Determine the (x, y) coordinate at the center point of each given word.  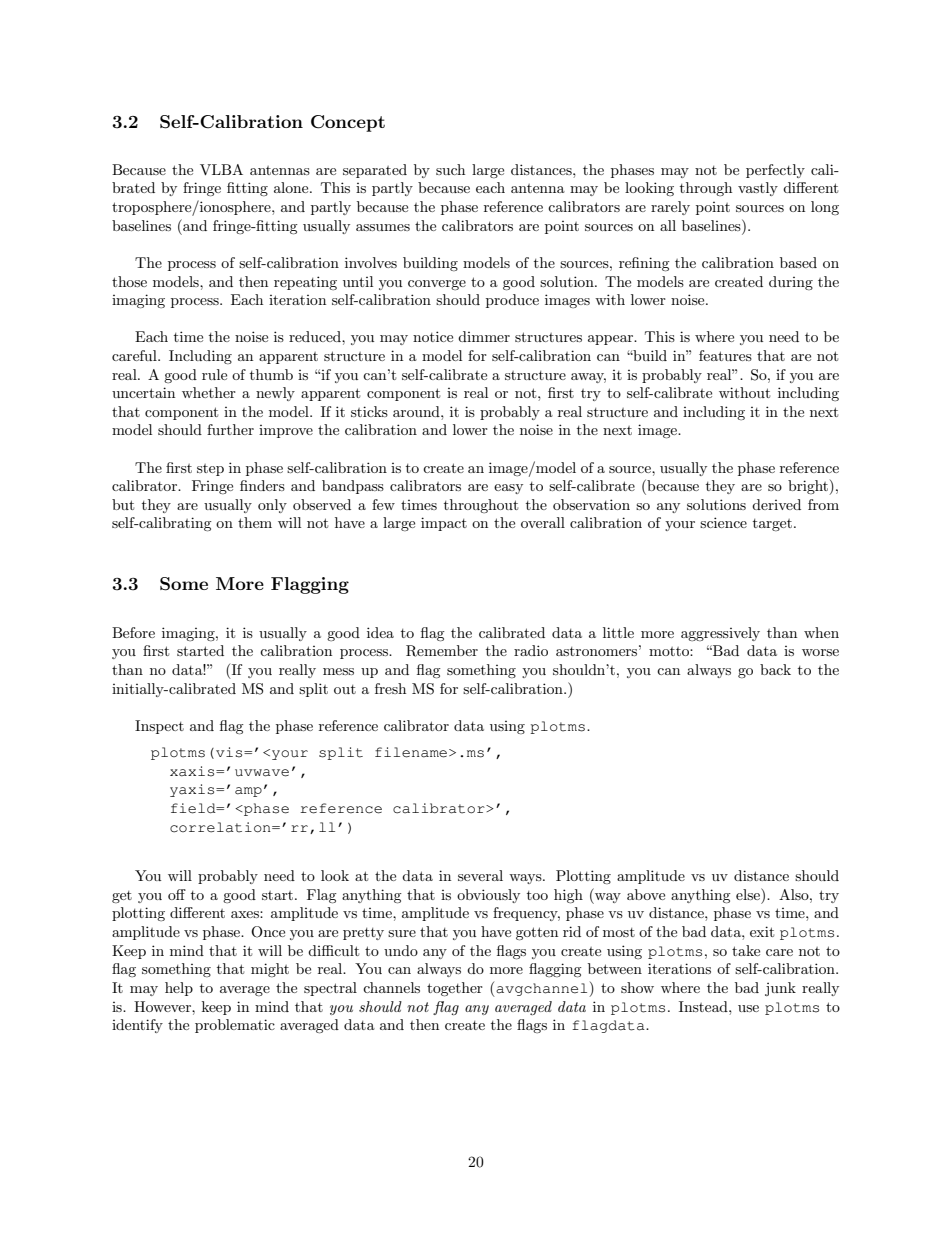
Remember (442, 651)
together (455, 989)
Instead (704, 1006)
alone (292, 187)
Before (133, 632)
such (450, 169)
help (179, 989)
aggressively (720, 634)
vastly (758, 189)
